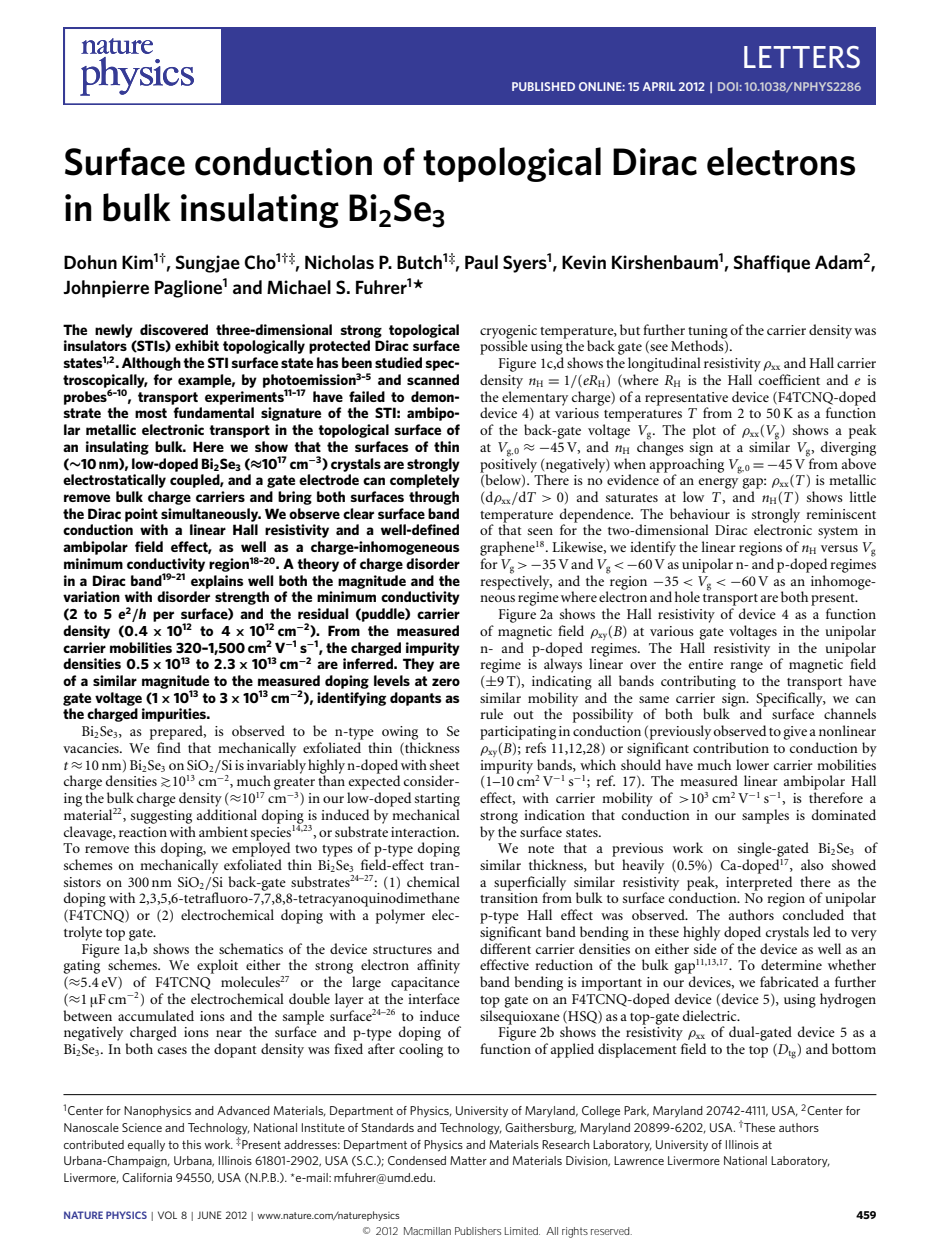 This screenshot has width=952, height=1251. Describe the element at coordinates (478, 1231) in the screenshot. I see `Publishers` at that location.
